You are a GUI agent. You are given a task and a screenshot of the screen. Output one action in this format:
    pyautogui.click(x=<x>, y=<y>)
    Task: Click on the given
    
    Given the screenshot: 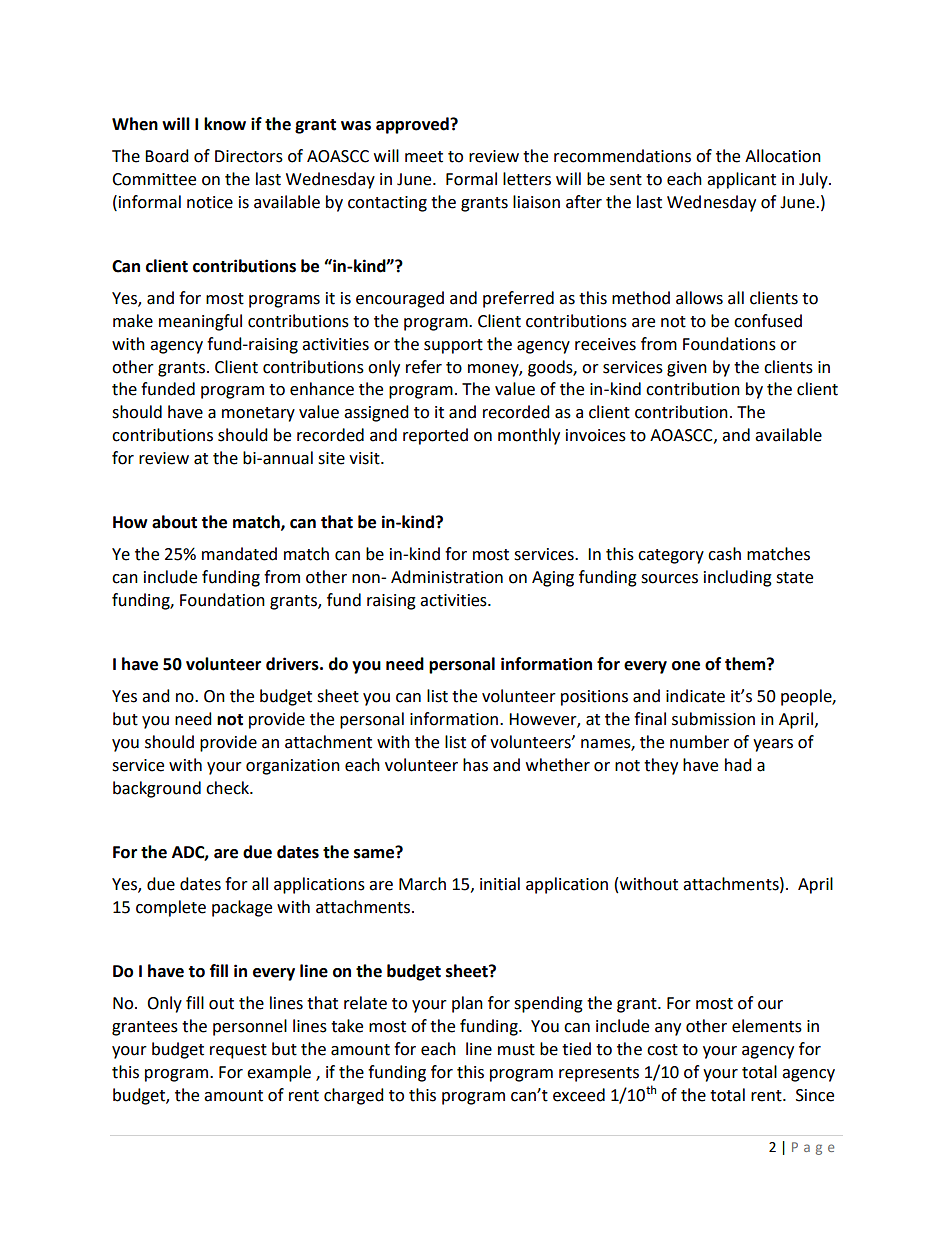 What is the action you would take?
    pyautogui.click(x=687, y=369)
